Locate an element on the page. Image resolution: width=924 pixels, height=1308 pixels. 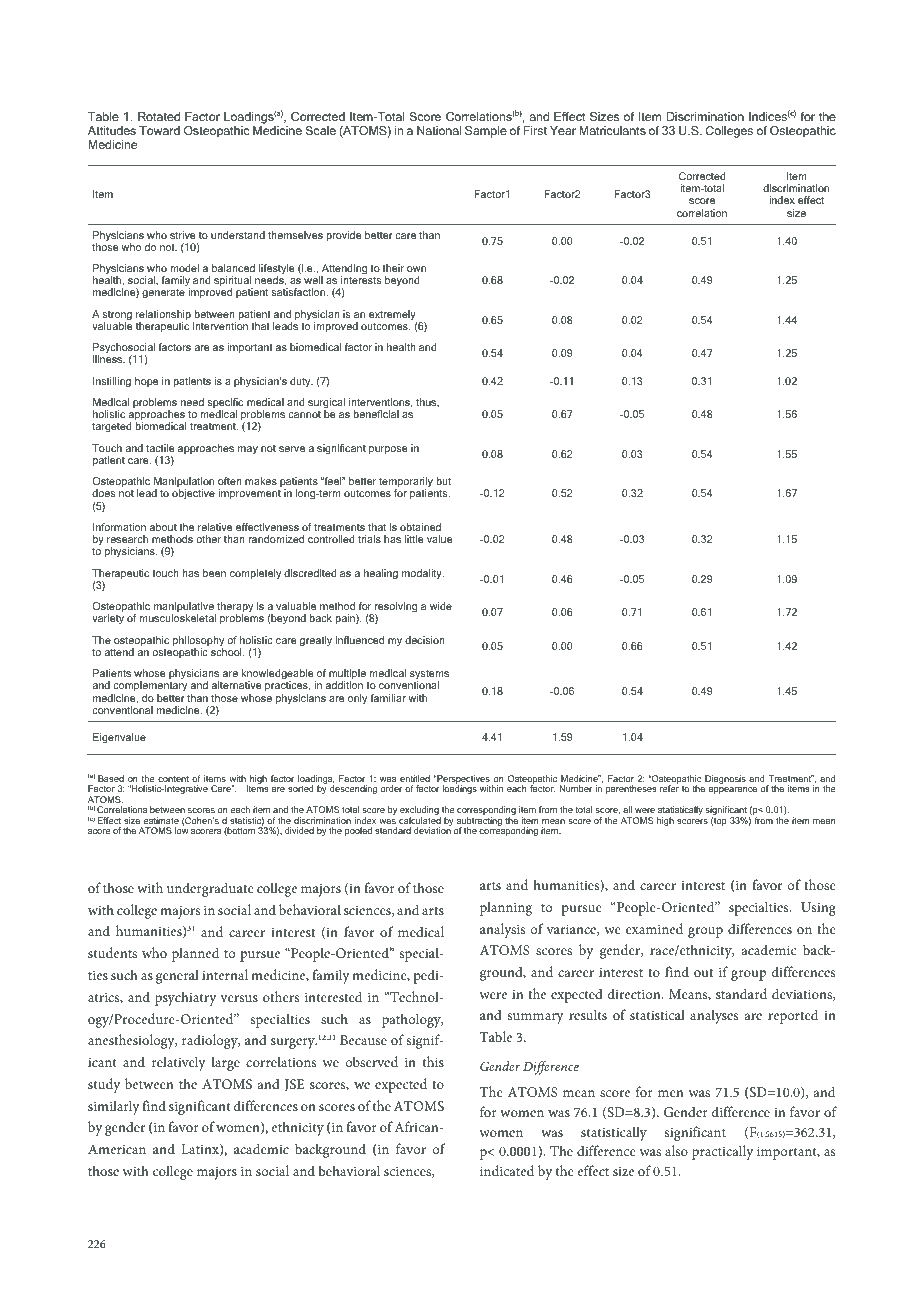
similarly is located at coordinates (114, 1107).
